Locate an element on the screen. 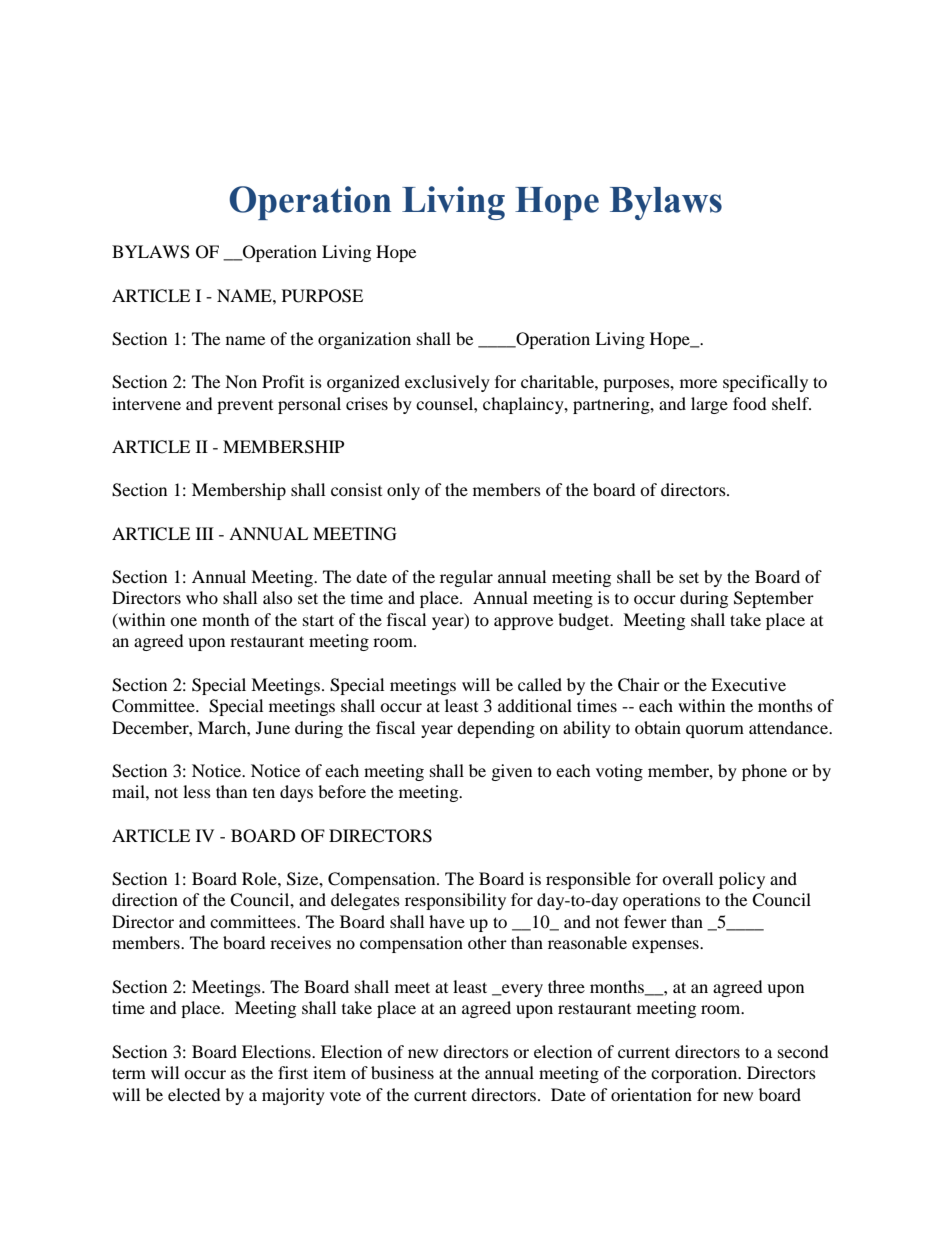 This screenshot has width=952, height=1233. less is located at coordinates (197, 791).
